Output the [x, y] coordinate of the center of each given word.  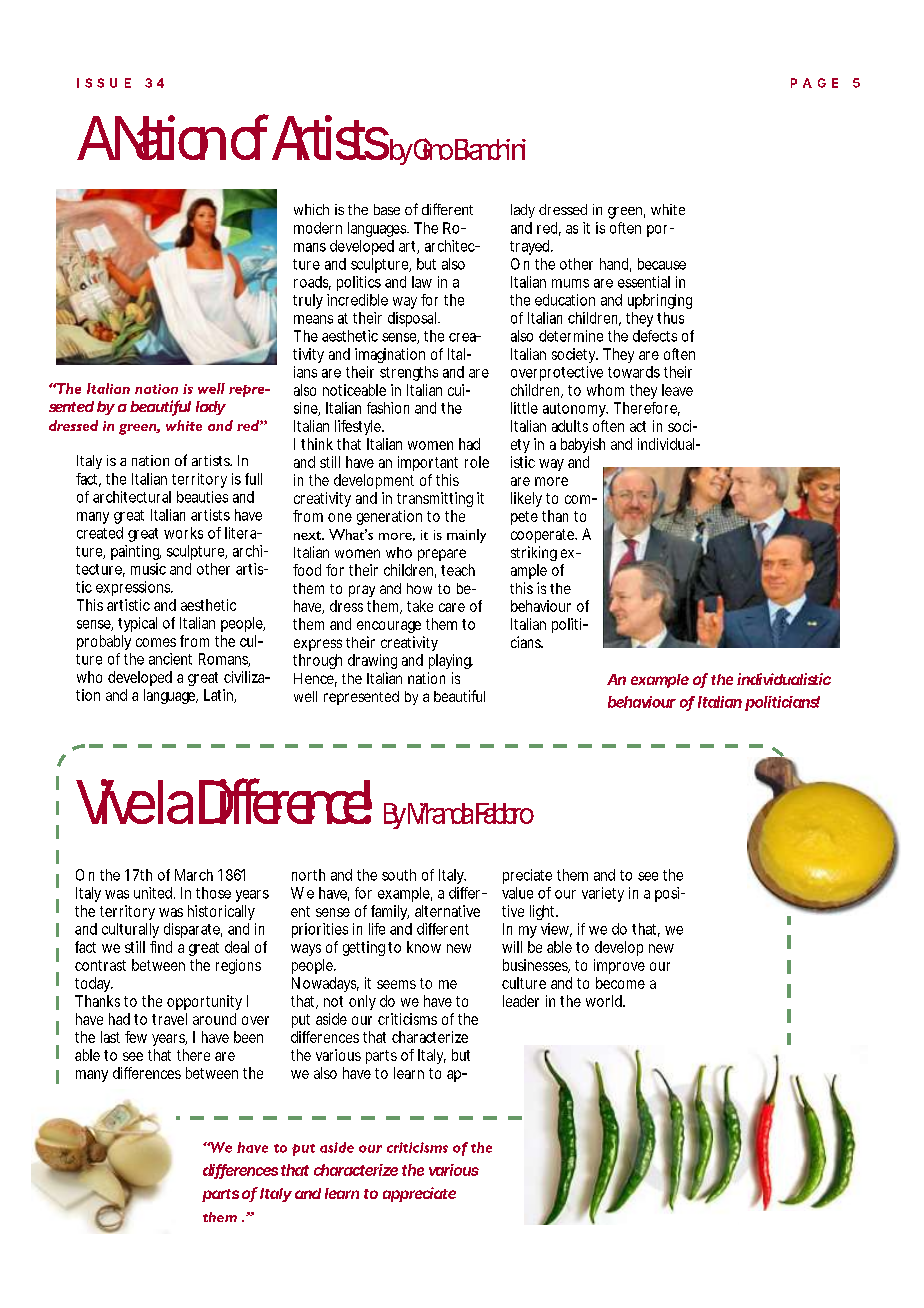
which [311, 209]
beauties [202, 497]
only [362, 1002]
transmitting [435, 499]
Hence [314, 678]
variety [603, 894]
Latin [218, 695]
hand [614, 264]
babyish [583, 445]
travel [169, 1019]
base [387, 209]
